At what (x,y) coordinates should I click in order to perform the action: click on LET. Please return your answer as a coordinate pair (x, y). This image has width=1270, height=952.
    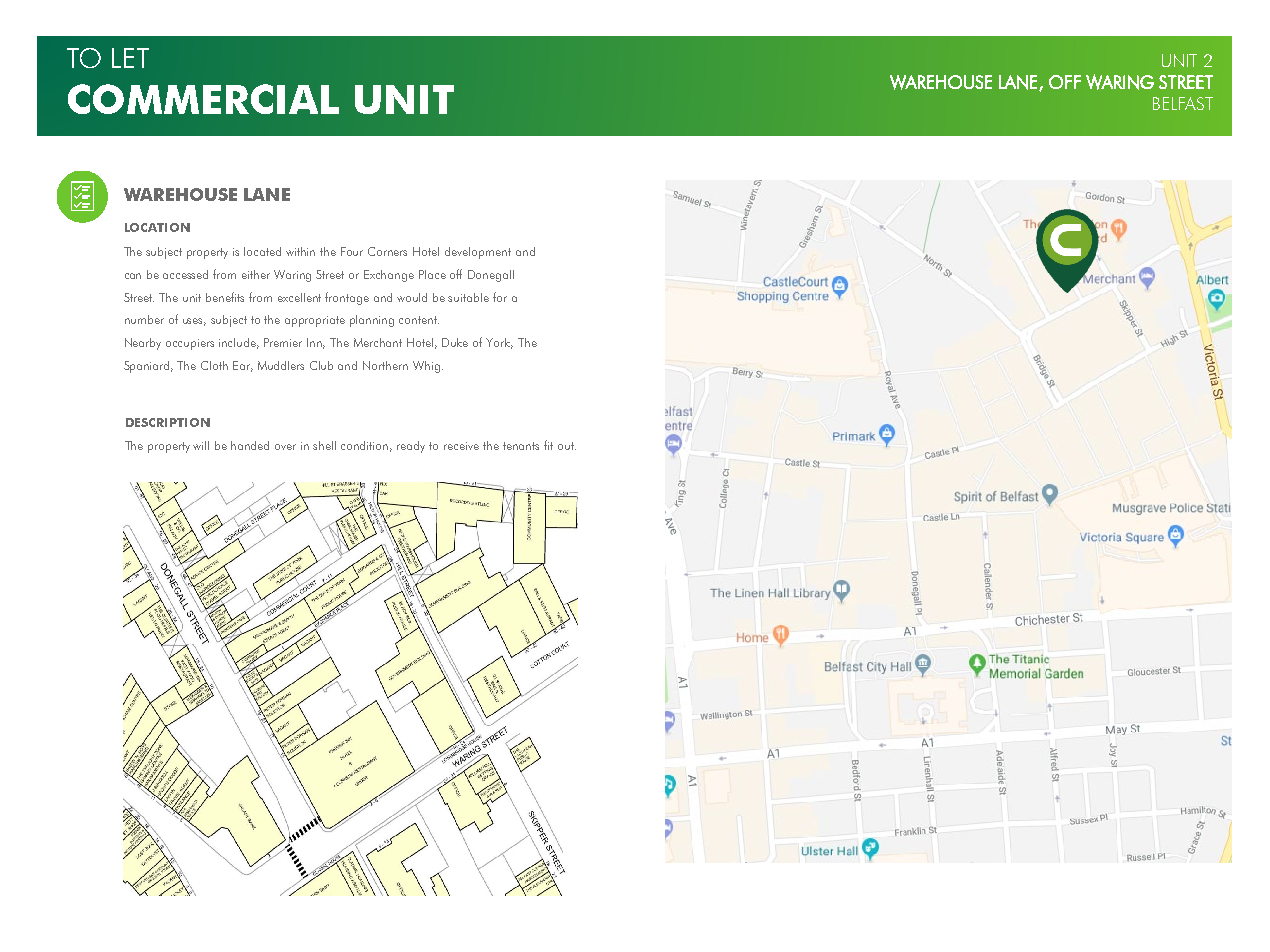
    Looking at the image, I should click on (130, 58).
